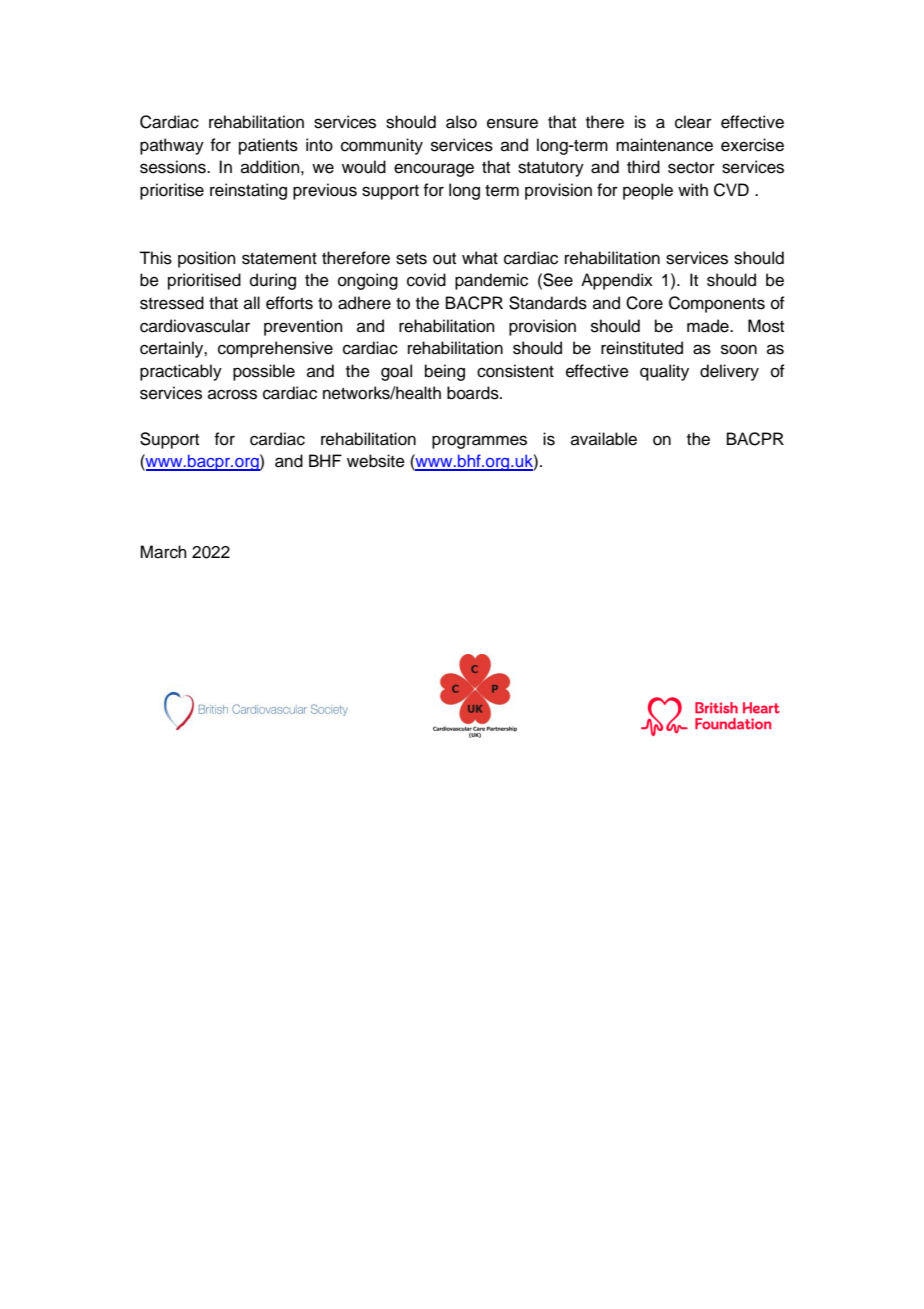  I want to click on March, so click(163, 552).
